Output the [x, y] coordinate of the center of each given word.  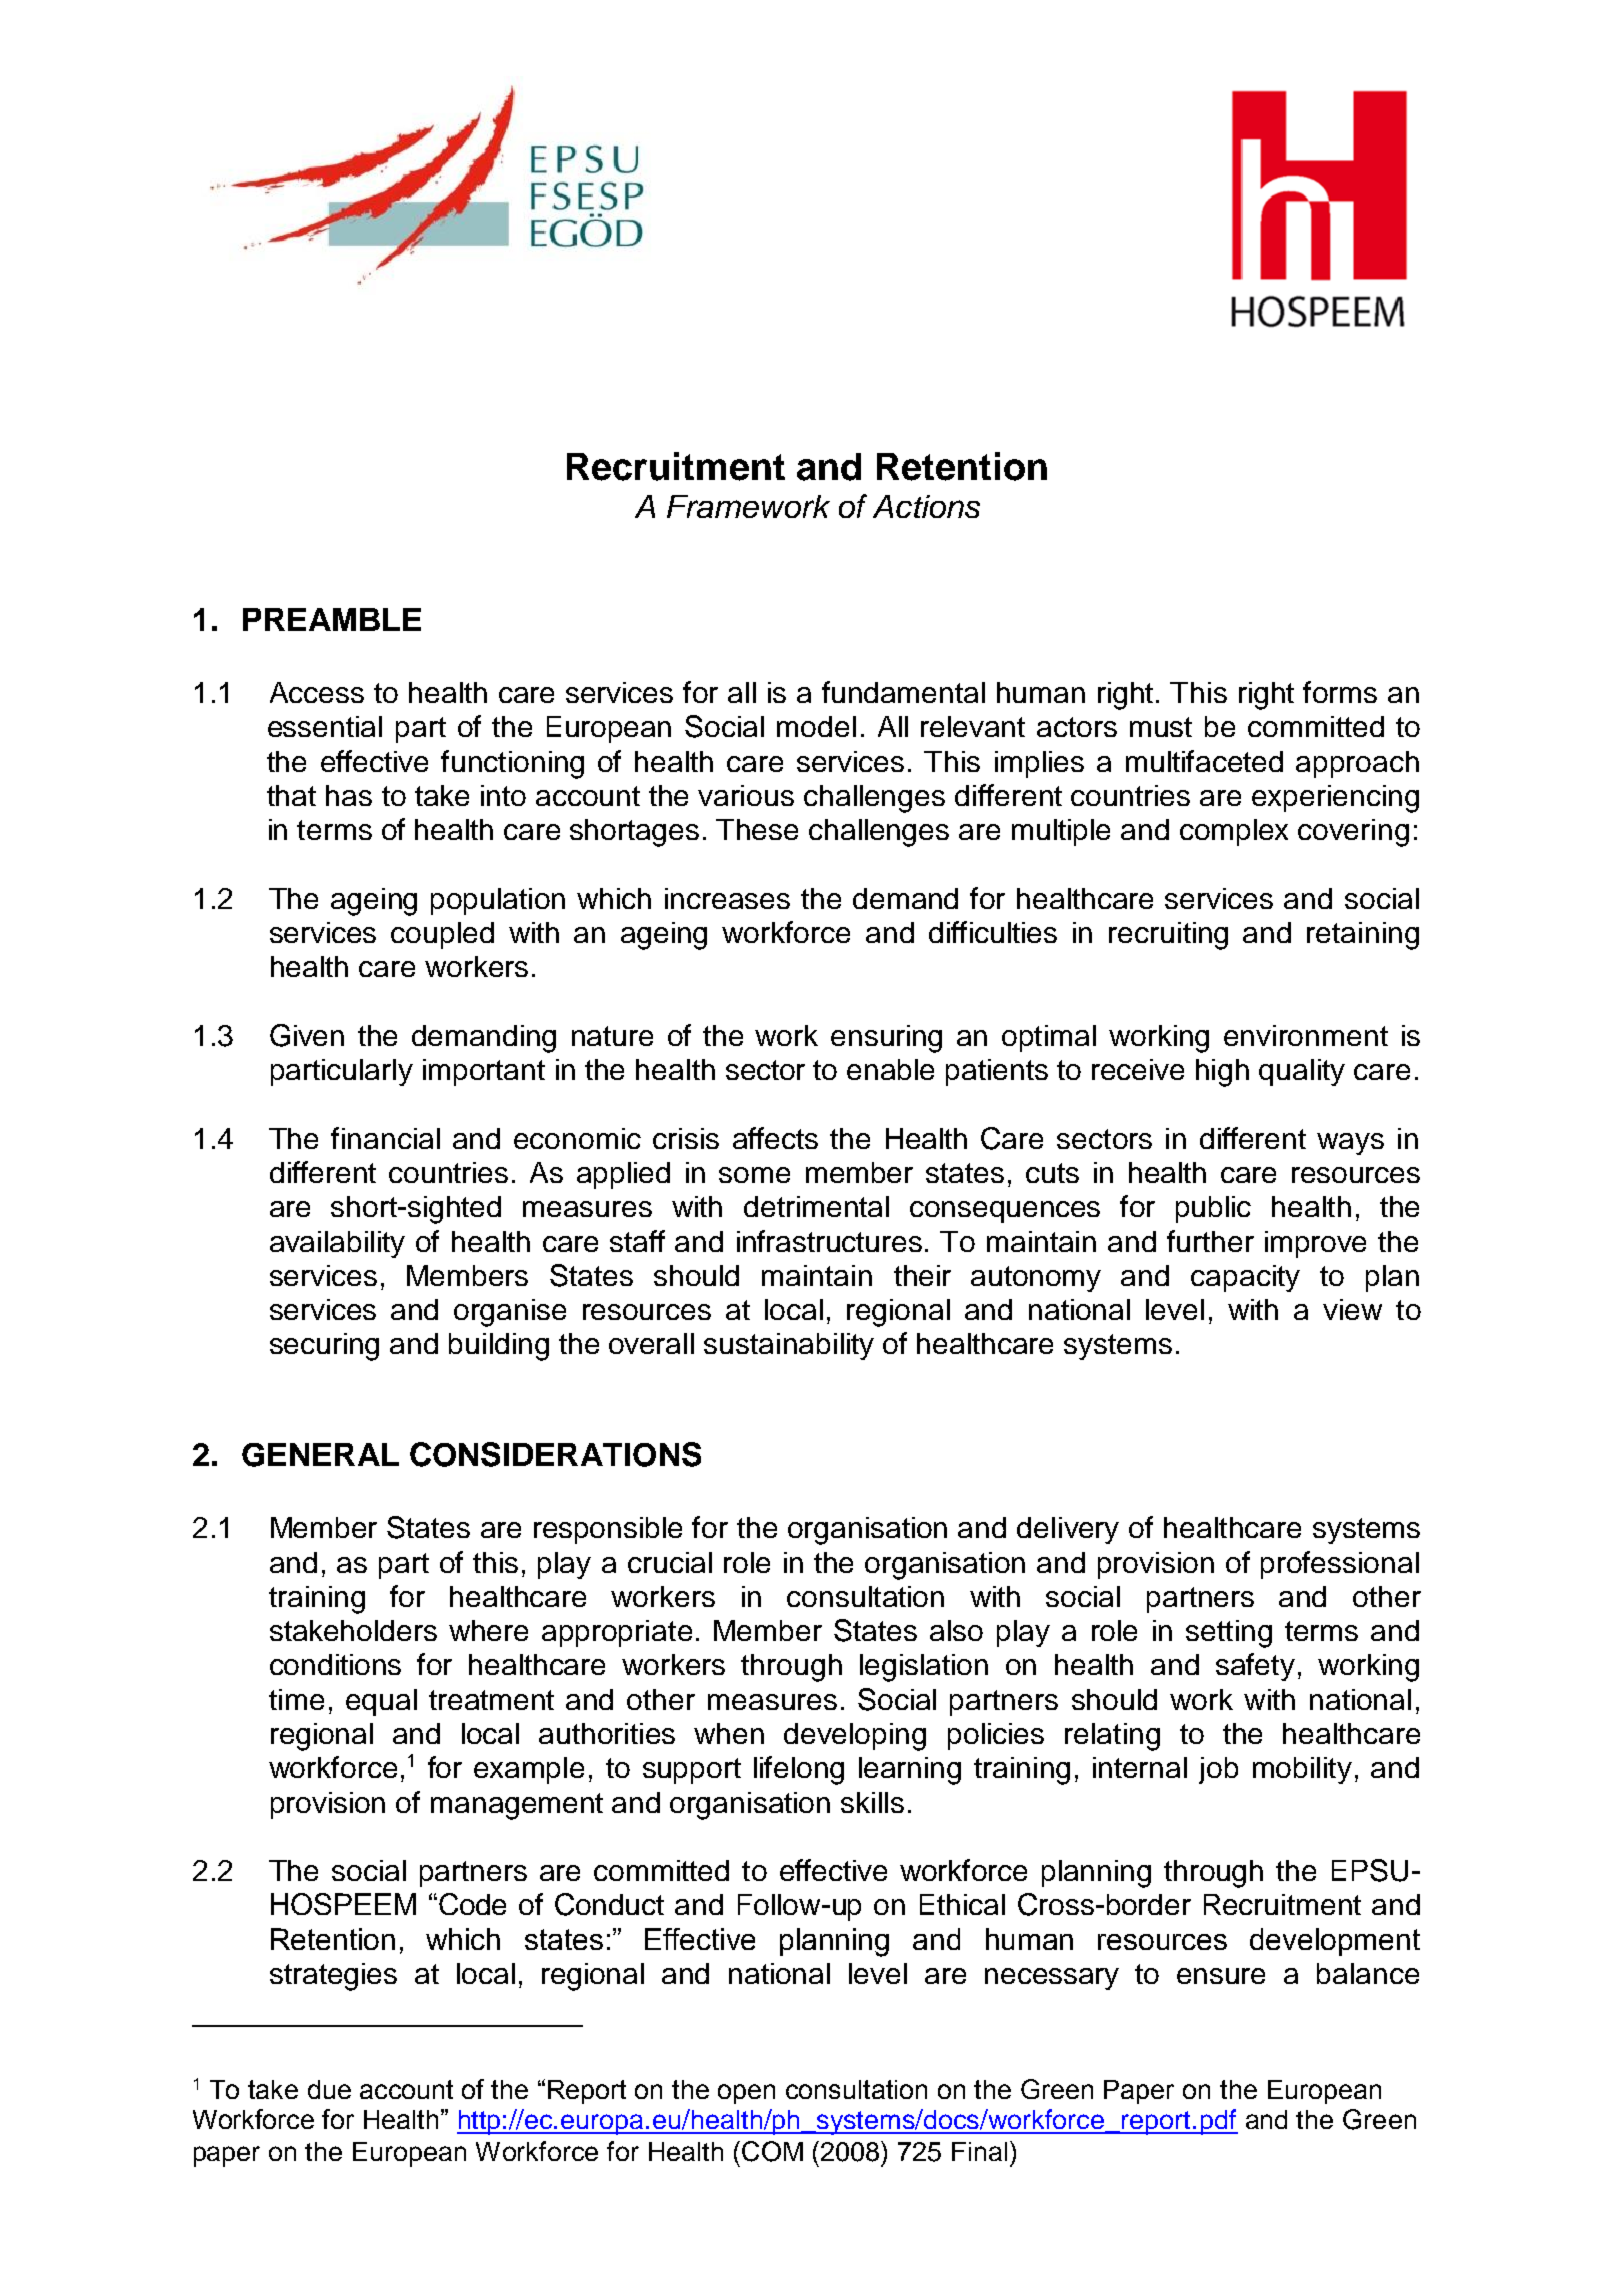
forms [1340, 692]
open [746, 2094]
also [956, 1630]
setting [1229, 1634]
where [488, 1630]
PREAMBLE [332, 619]
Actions [926, 506]
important [484, 1072]
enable [890, 1069]
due [329, 2089]
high [1222, 1073]
